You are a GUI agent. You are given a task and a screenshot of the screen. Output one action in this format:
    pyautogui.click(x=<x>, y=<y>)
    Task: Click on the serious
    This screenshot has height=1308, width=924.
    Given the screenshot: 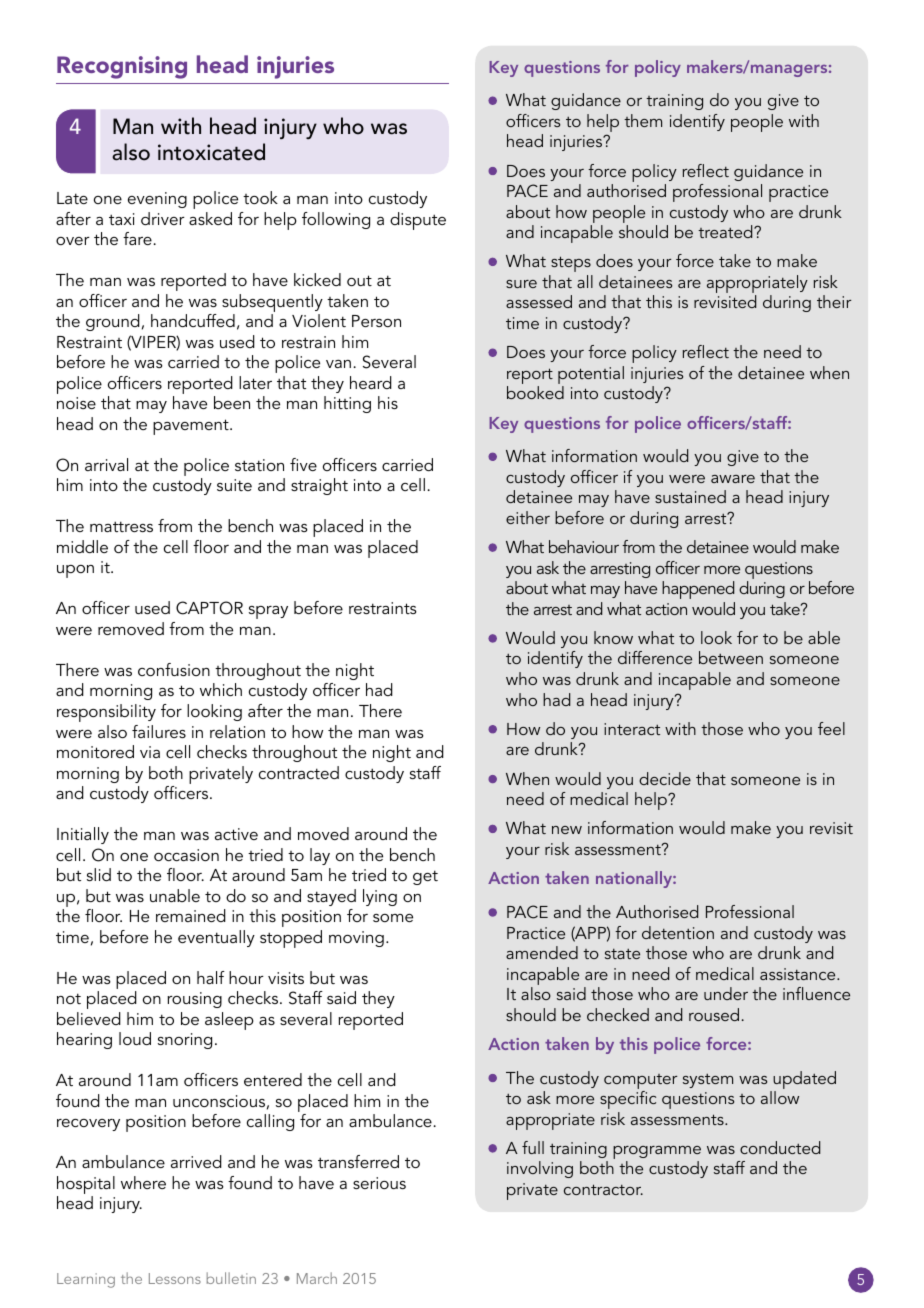 What is the action you would take?
    pyautogui.click(x=379, y=1183)
